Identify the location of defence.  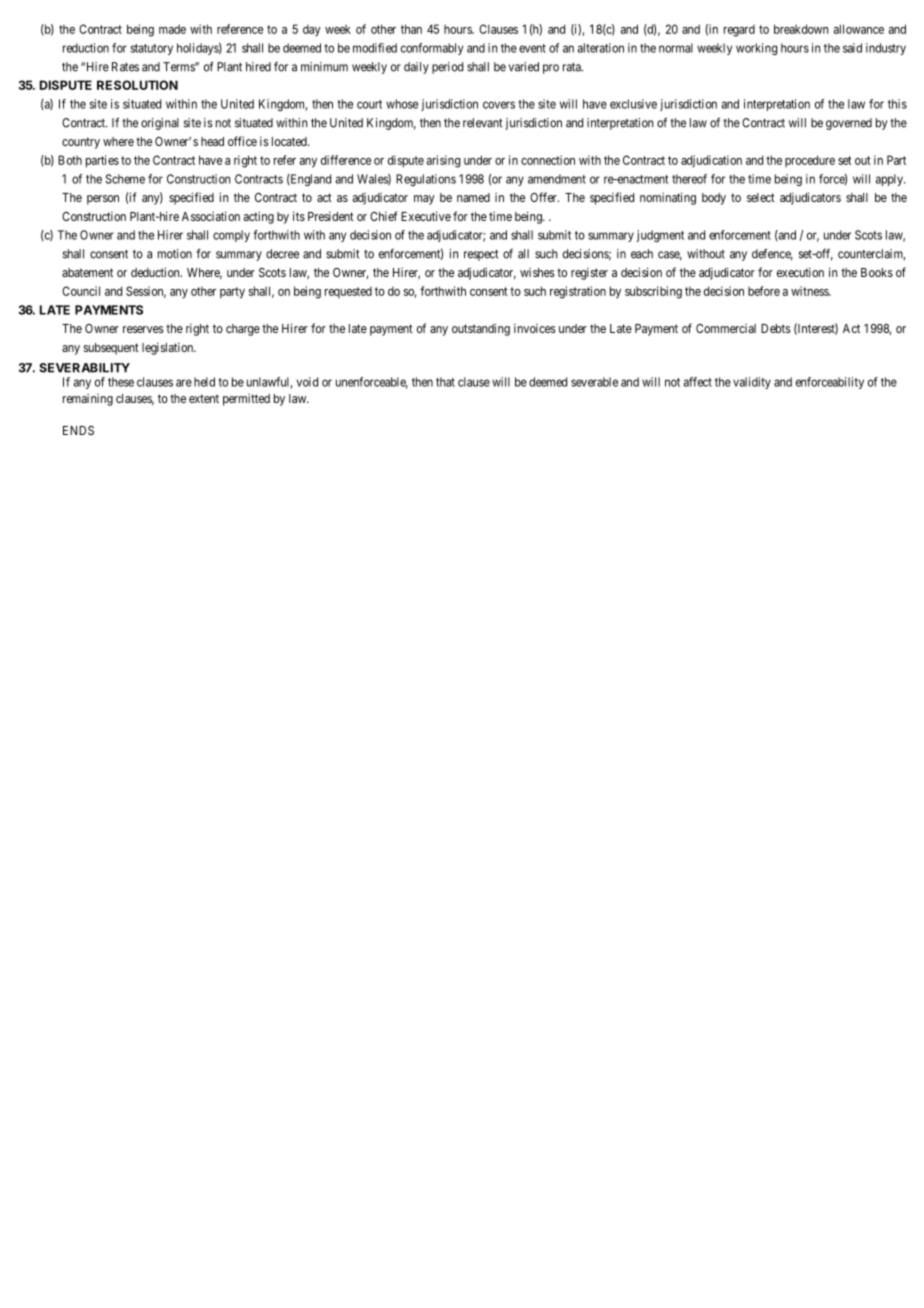
(772, 254).
